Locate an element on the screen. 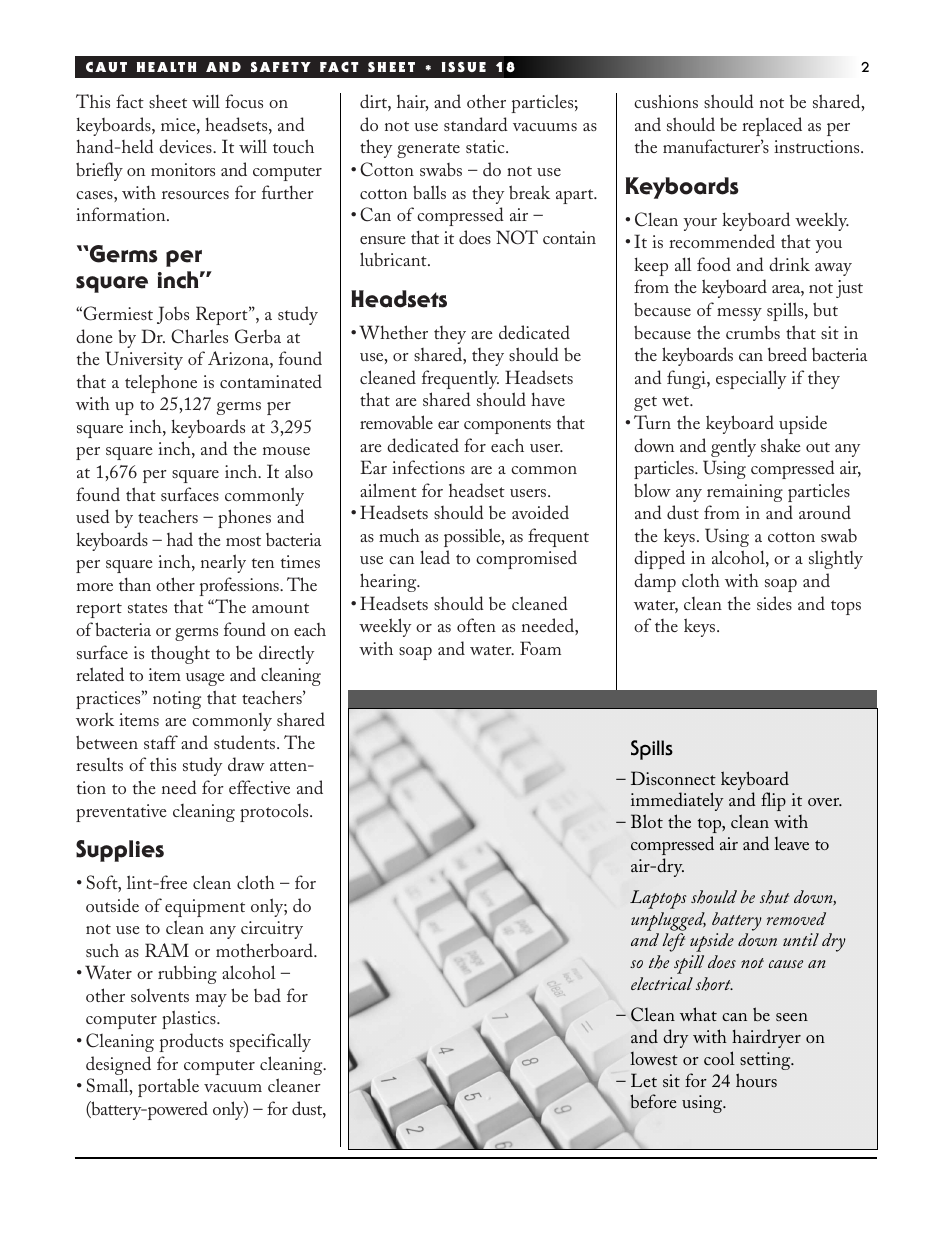  states is located at coordinates (147, 608).
